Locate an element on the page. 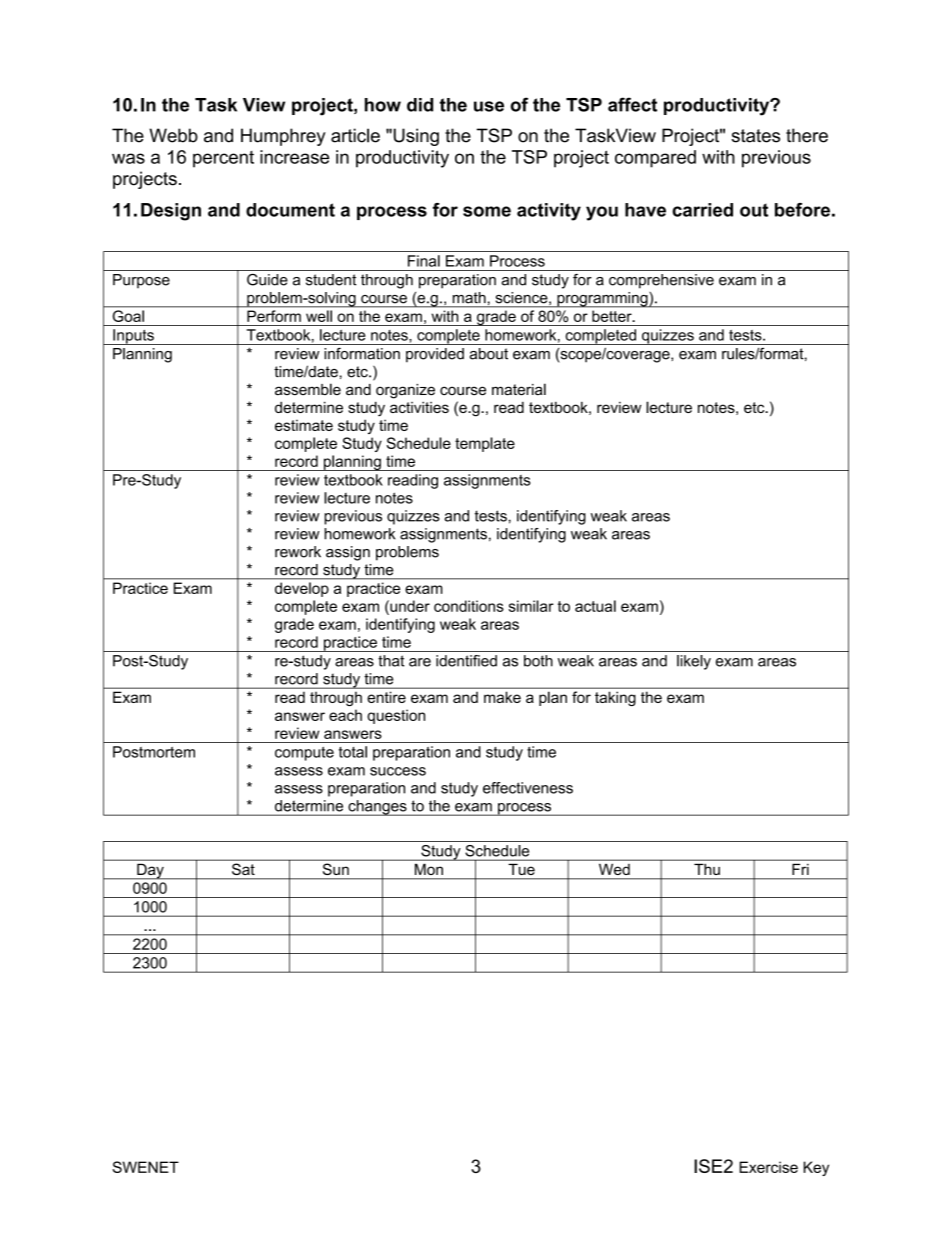  effectiveness is located at coordinates (528, 788).
